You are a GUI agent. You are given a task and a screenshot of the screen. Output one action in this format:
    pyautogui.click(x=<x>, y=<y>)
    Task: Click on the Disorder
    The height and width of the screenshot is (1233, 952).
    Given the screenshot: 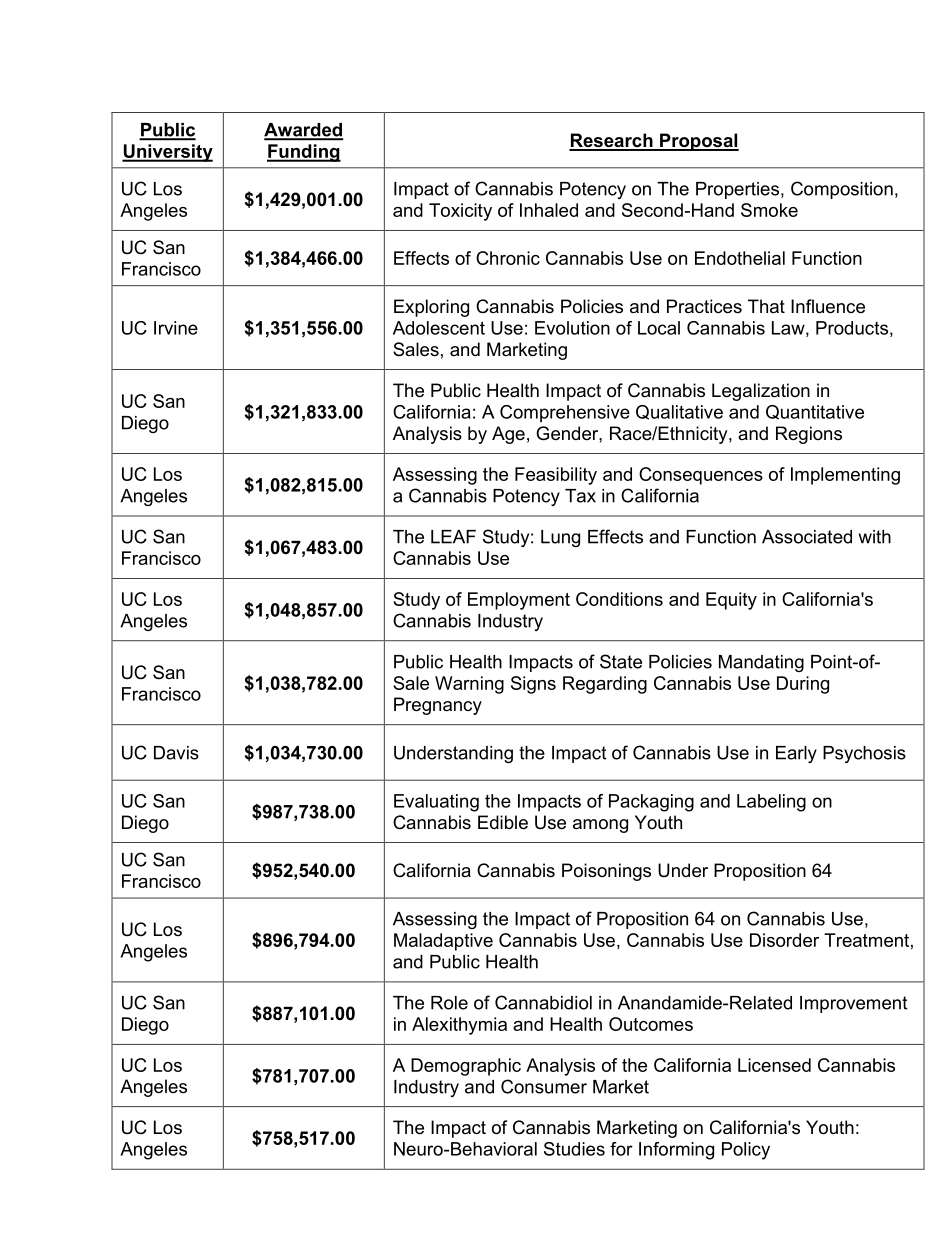 What is the action you would take?
    pyautogui.click(x=784, y=940)
